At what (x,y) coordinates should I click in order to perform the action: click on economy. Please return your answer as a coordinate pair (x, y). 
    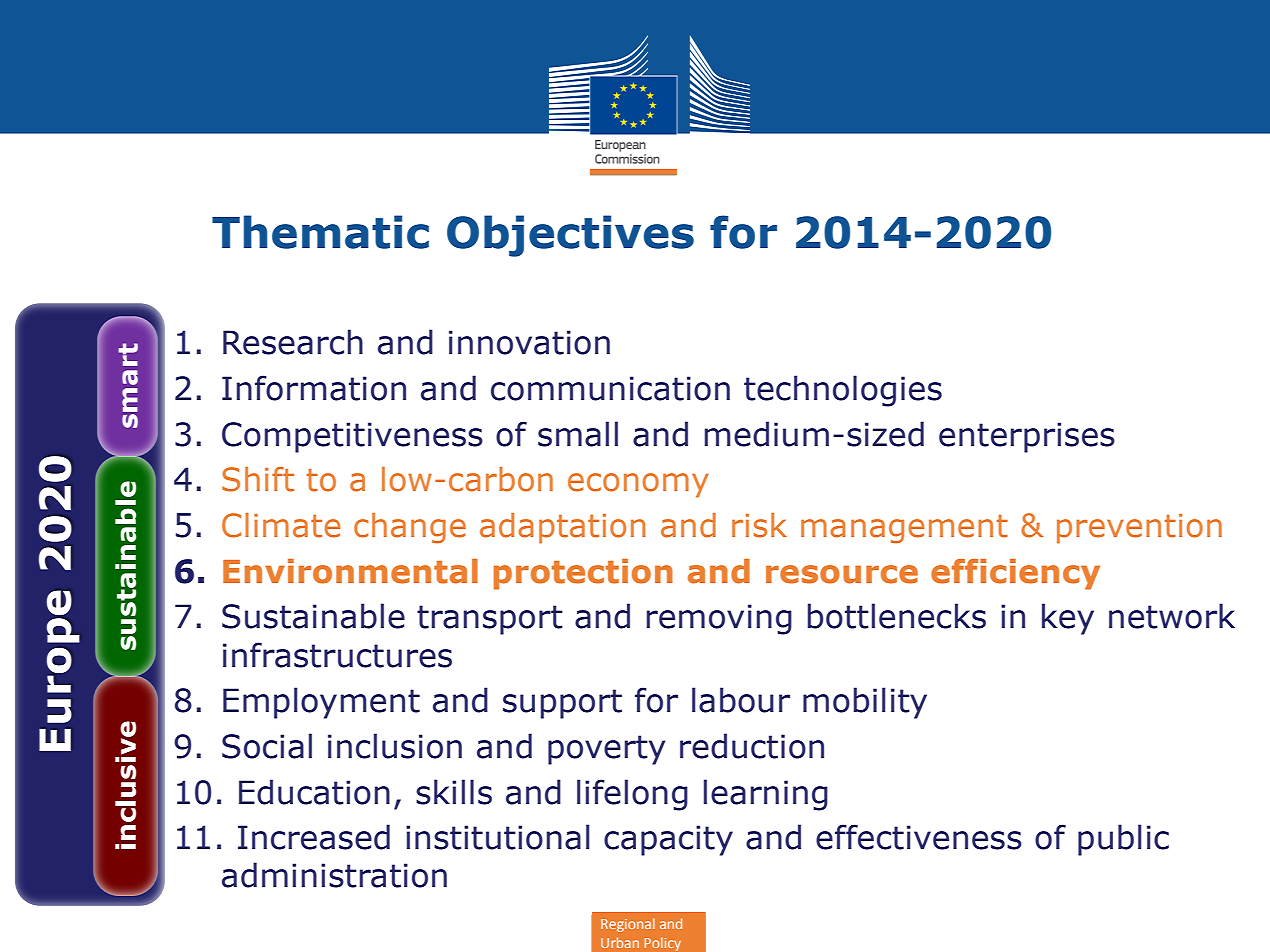
    Looking at the image, I should click on (638, 485).
